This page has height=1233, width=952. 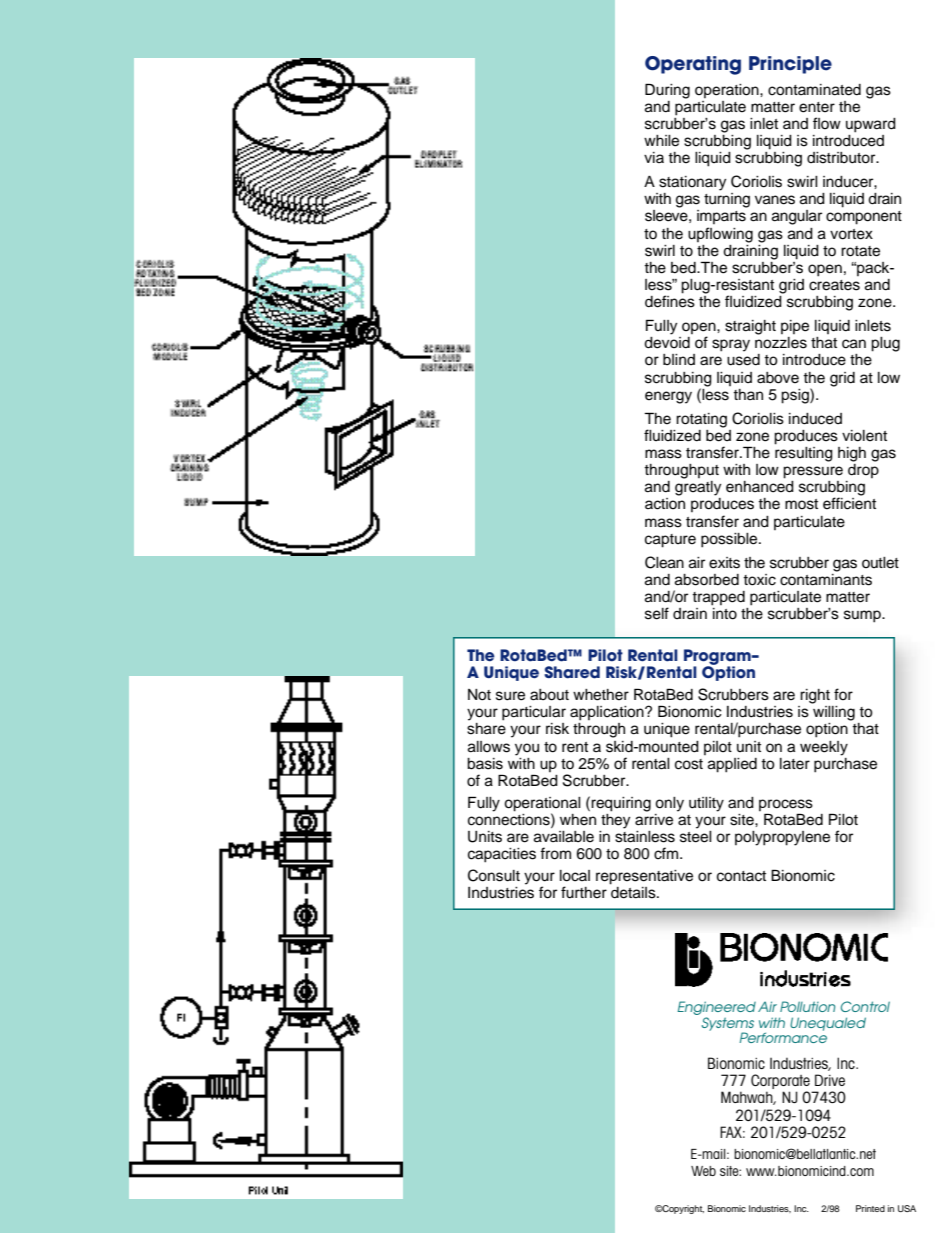 I want to click on Operating, so click(x=693, y=65).
